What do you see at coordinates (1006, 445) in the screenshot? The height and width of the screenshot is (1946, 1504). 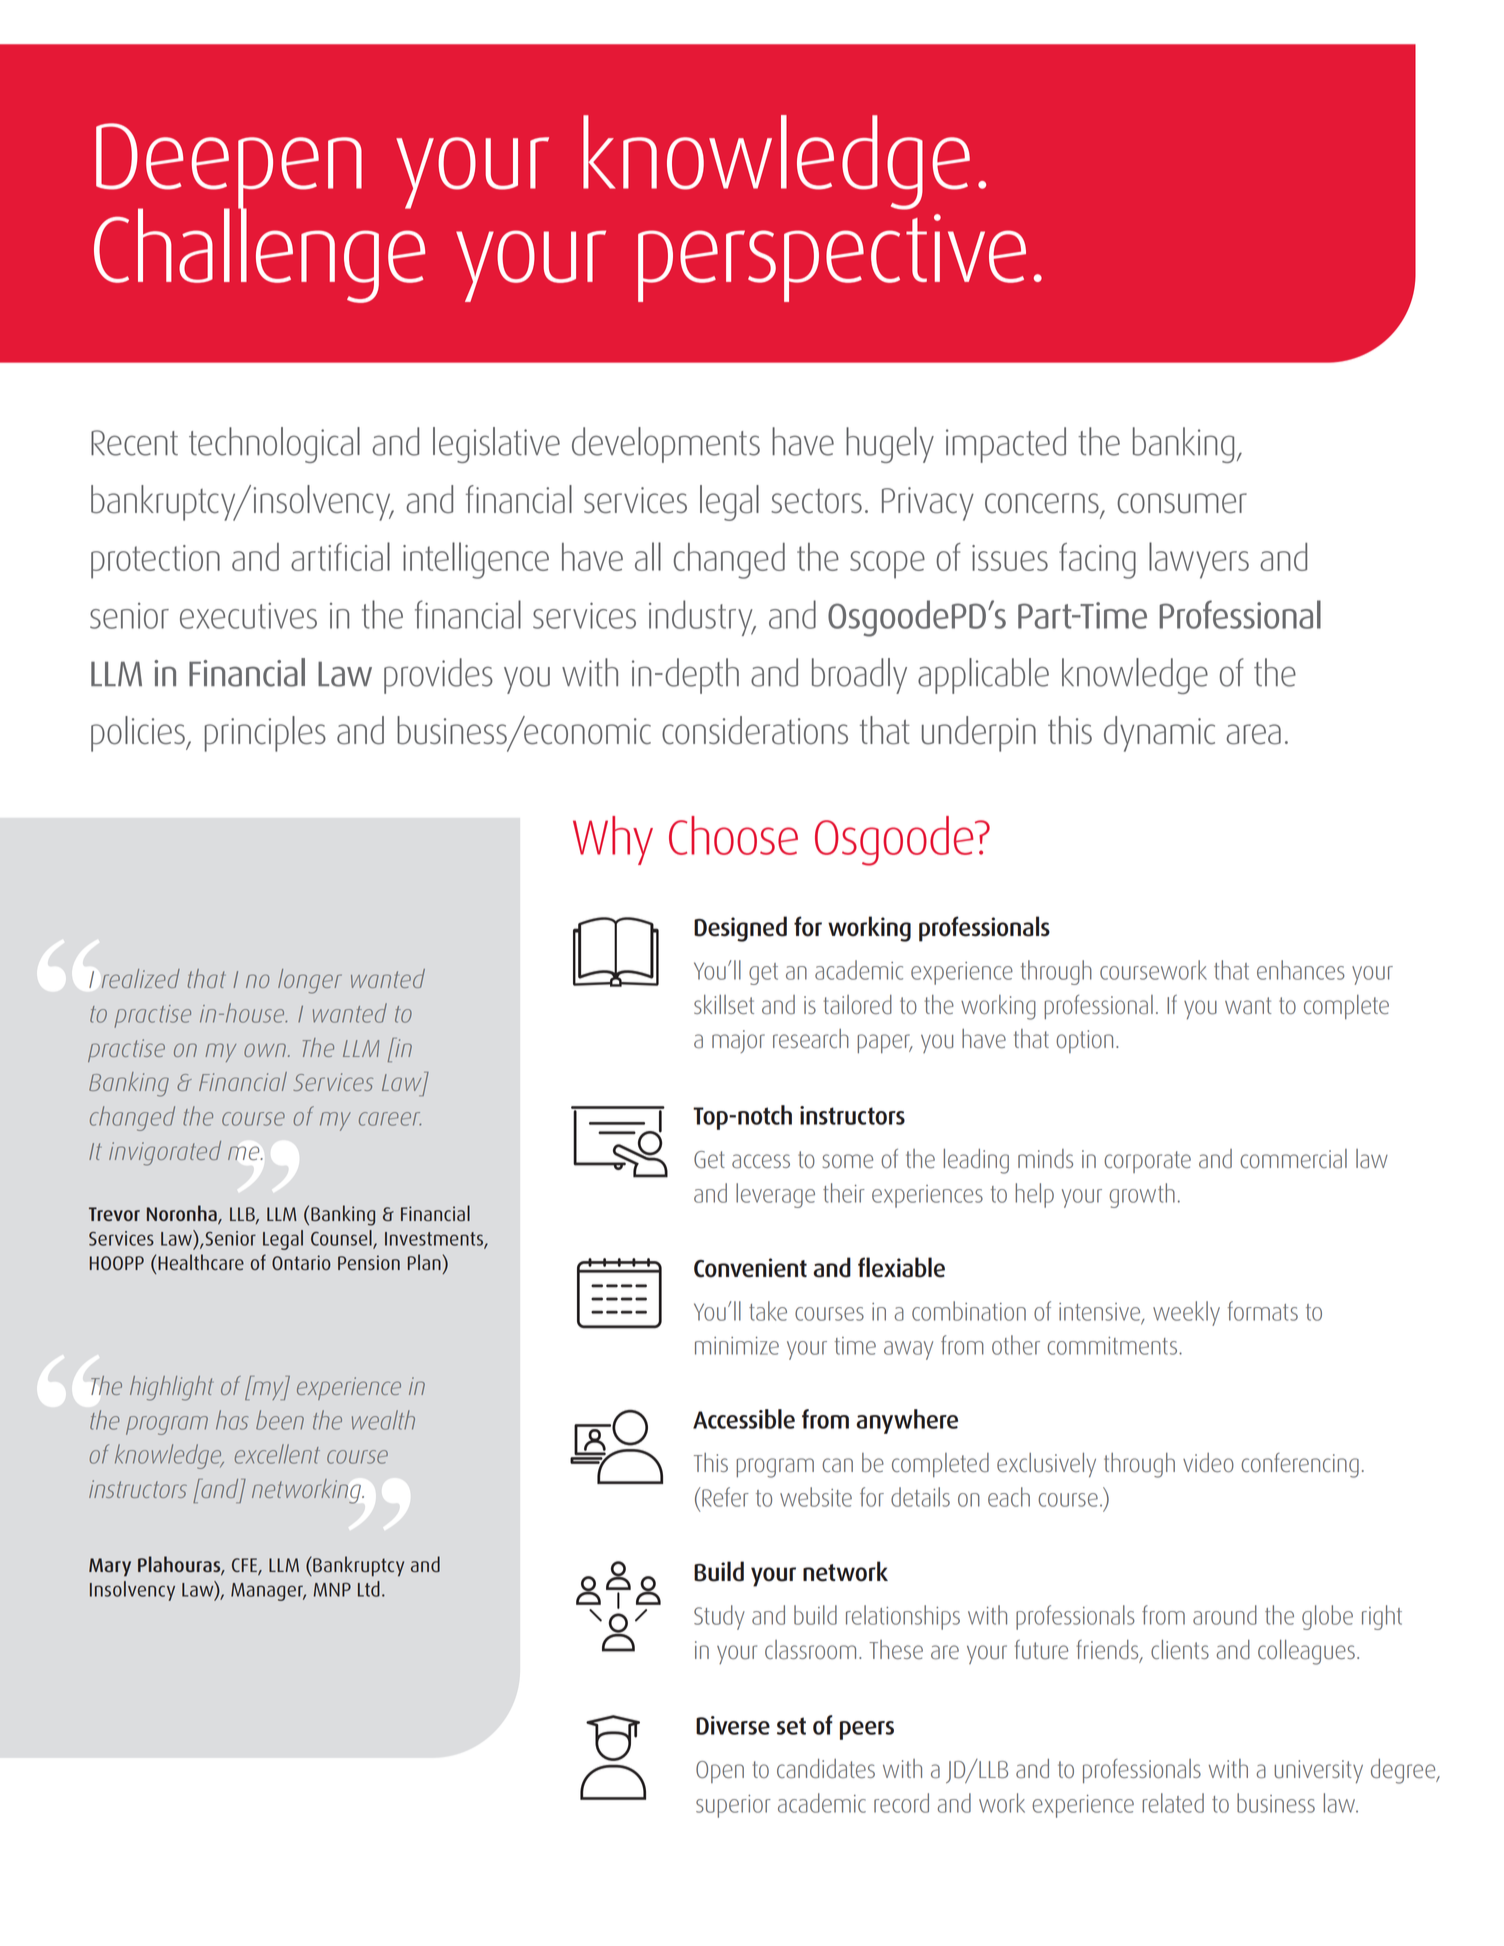 I see `impacted` at bounding box center [1006, 445].
